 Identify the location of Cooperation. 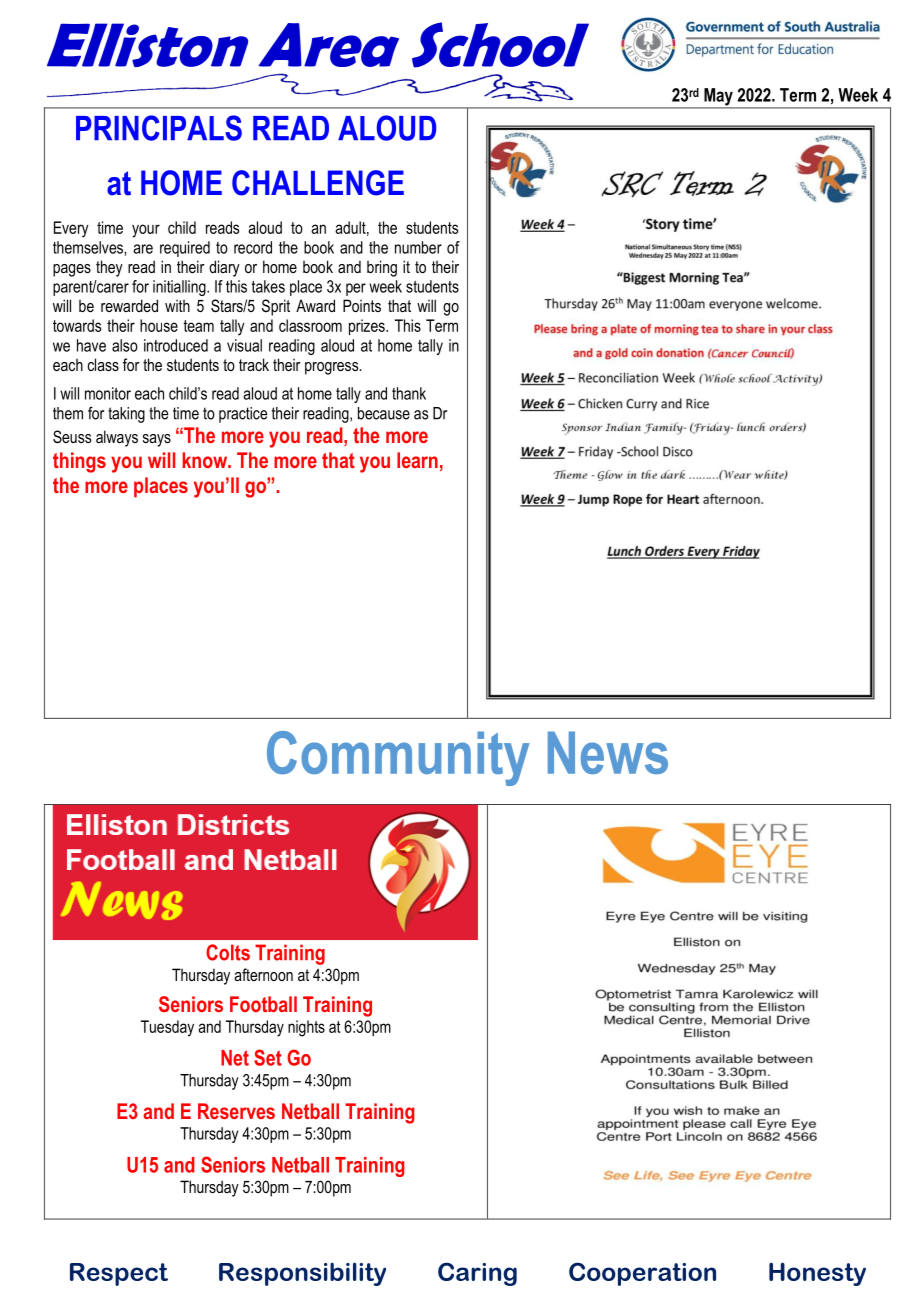
(642, 1274).
